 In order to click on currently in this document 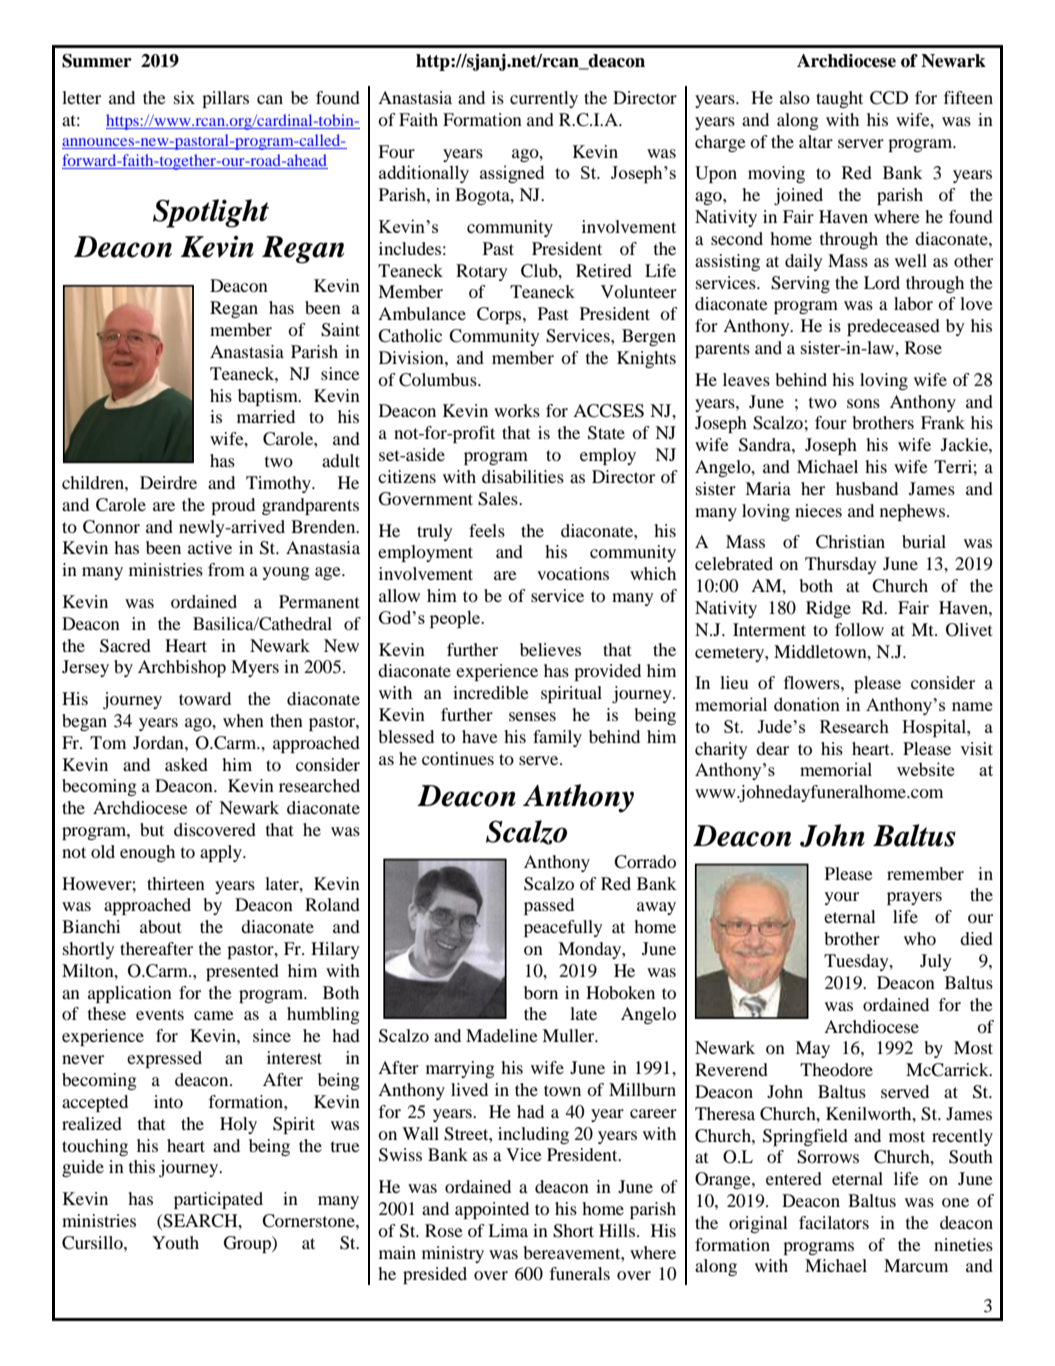, I will do `click(544, 99)`.
